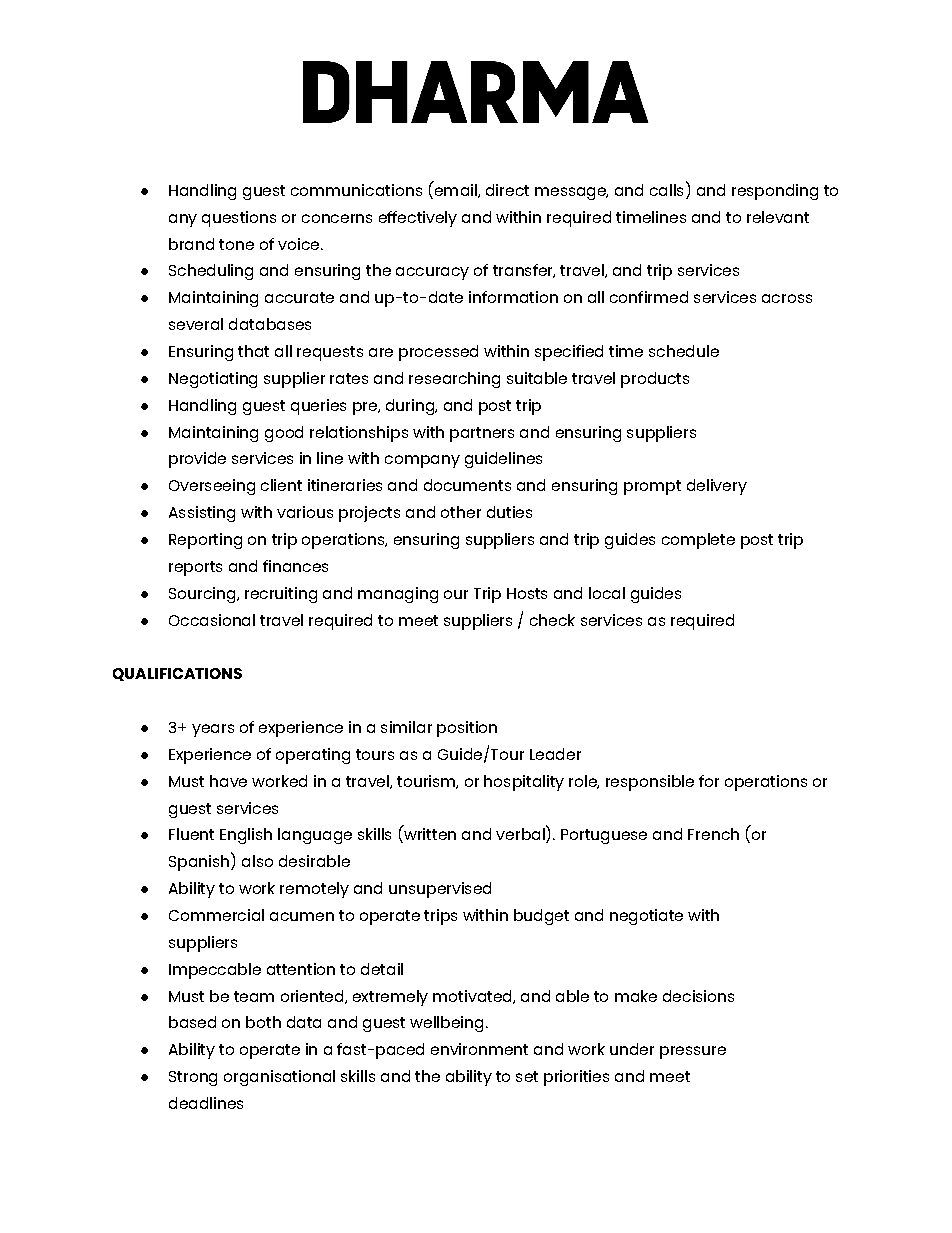 This image has height=1233, width=952. I want to click on partners, so click(482, 434).
